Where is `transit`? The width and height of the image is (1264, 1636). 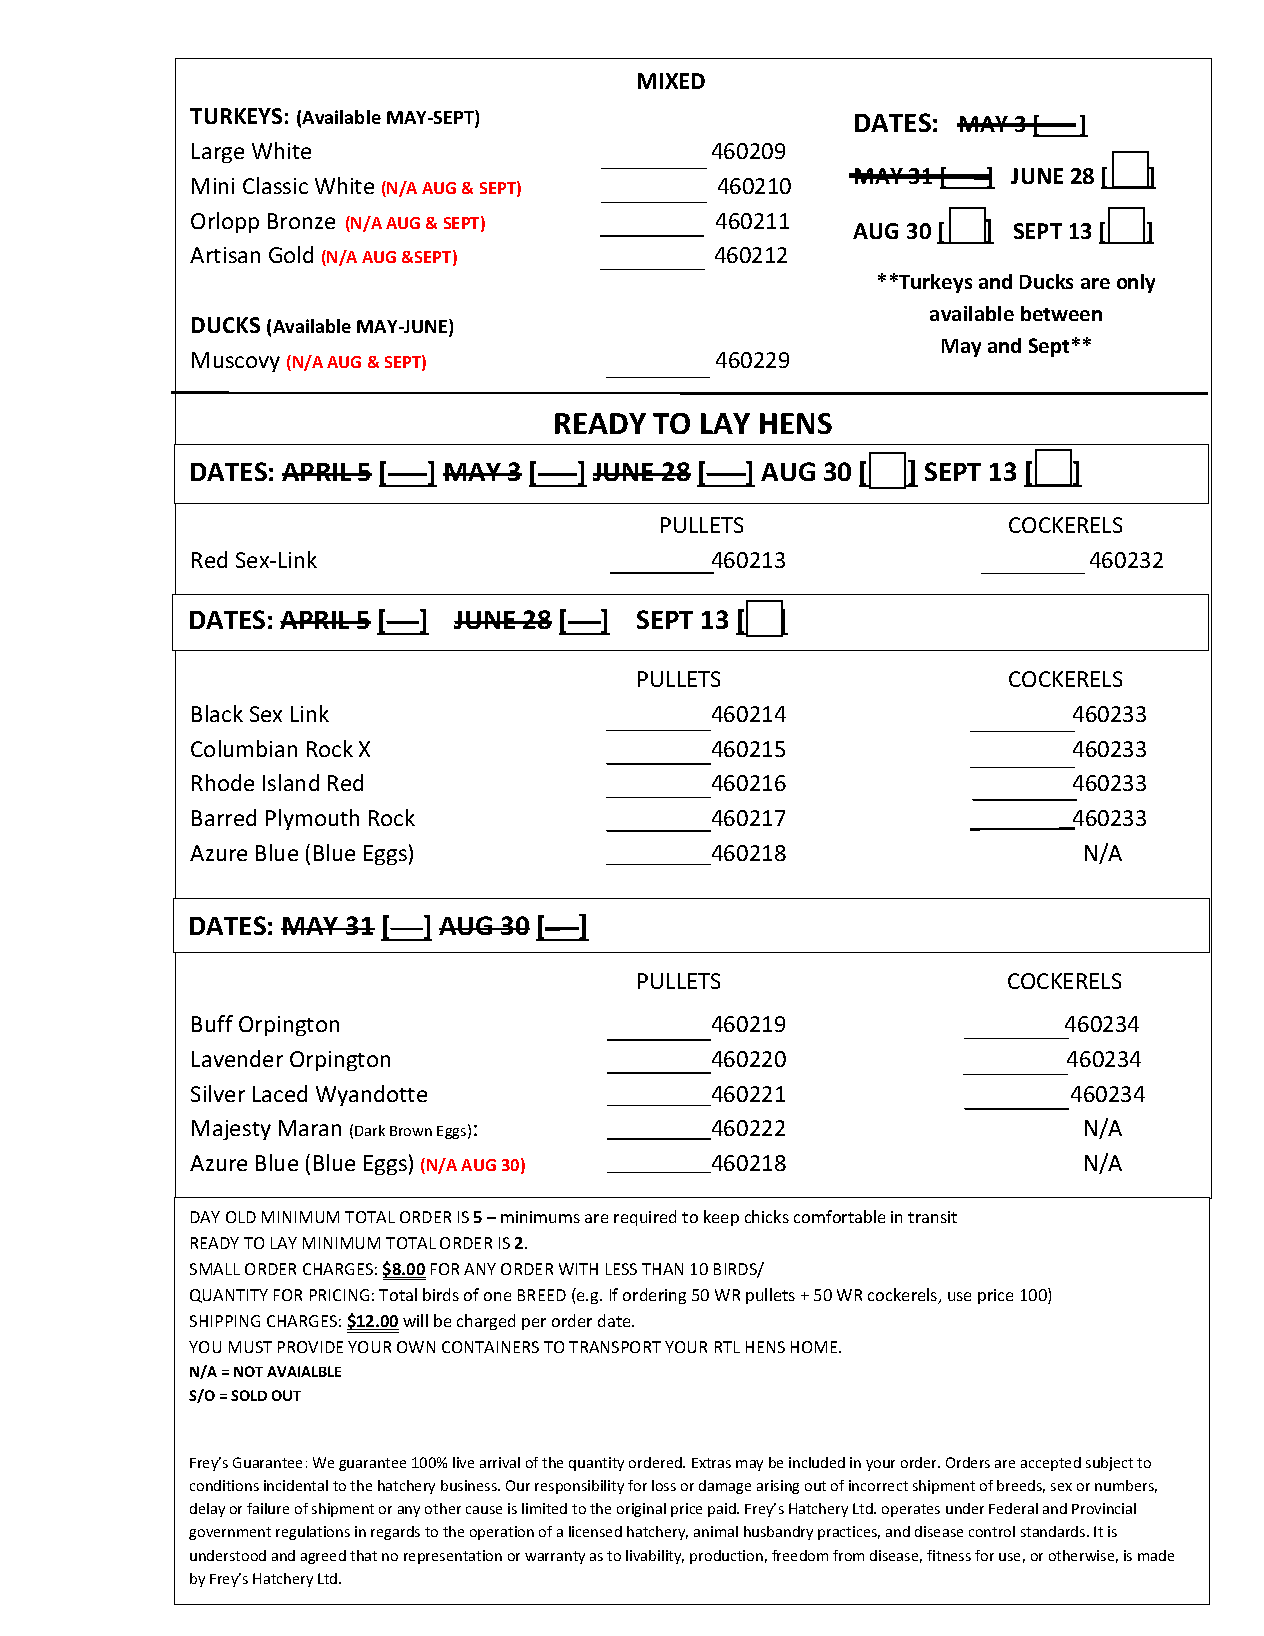
transit is located at coordinates (932, 1217).
